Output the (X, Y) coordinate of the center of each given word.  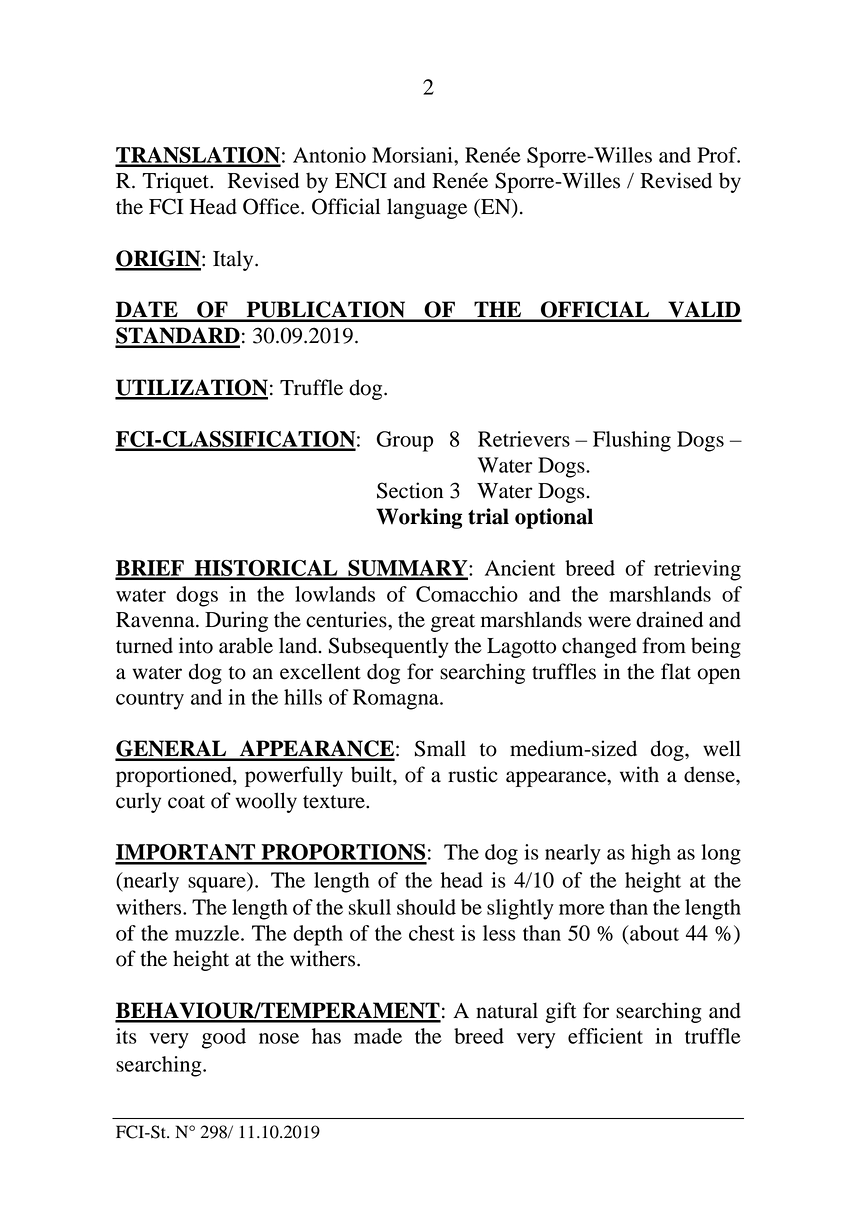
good (224, 1038)
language (427, 208)
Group (405, 441)
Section (410, 490)
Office (272, 206)
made (378, 1036)
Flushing (632, 441)
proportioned (175, 776)
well (722, 748)
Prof (718, 155)
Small (440, 748)
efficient (605, 1036)
